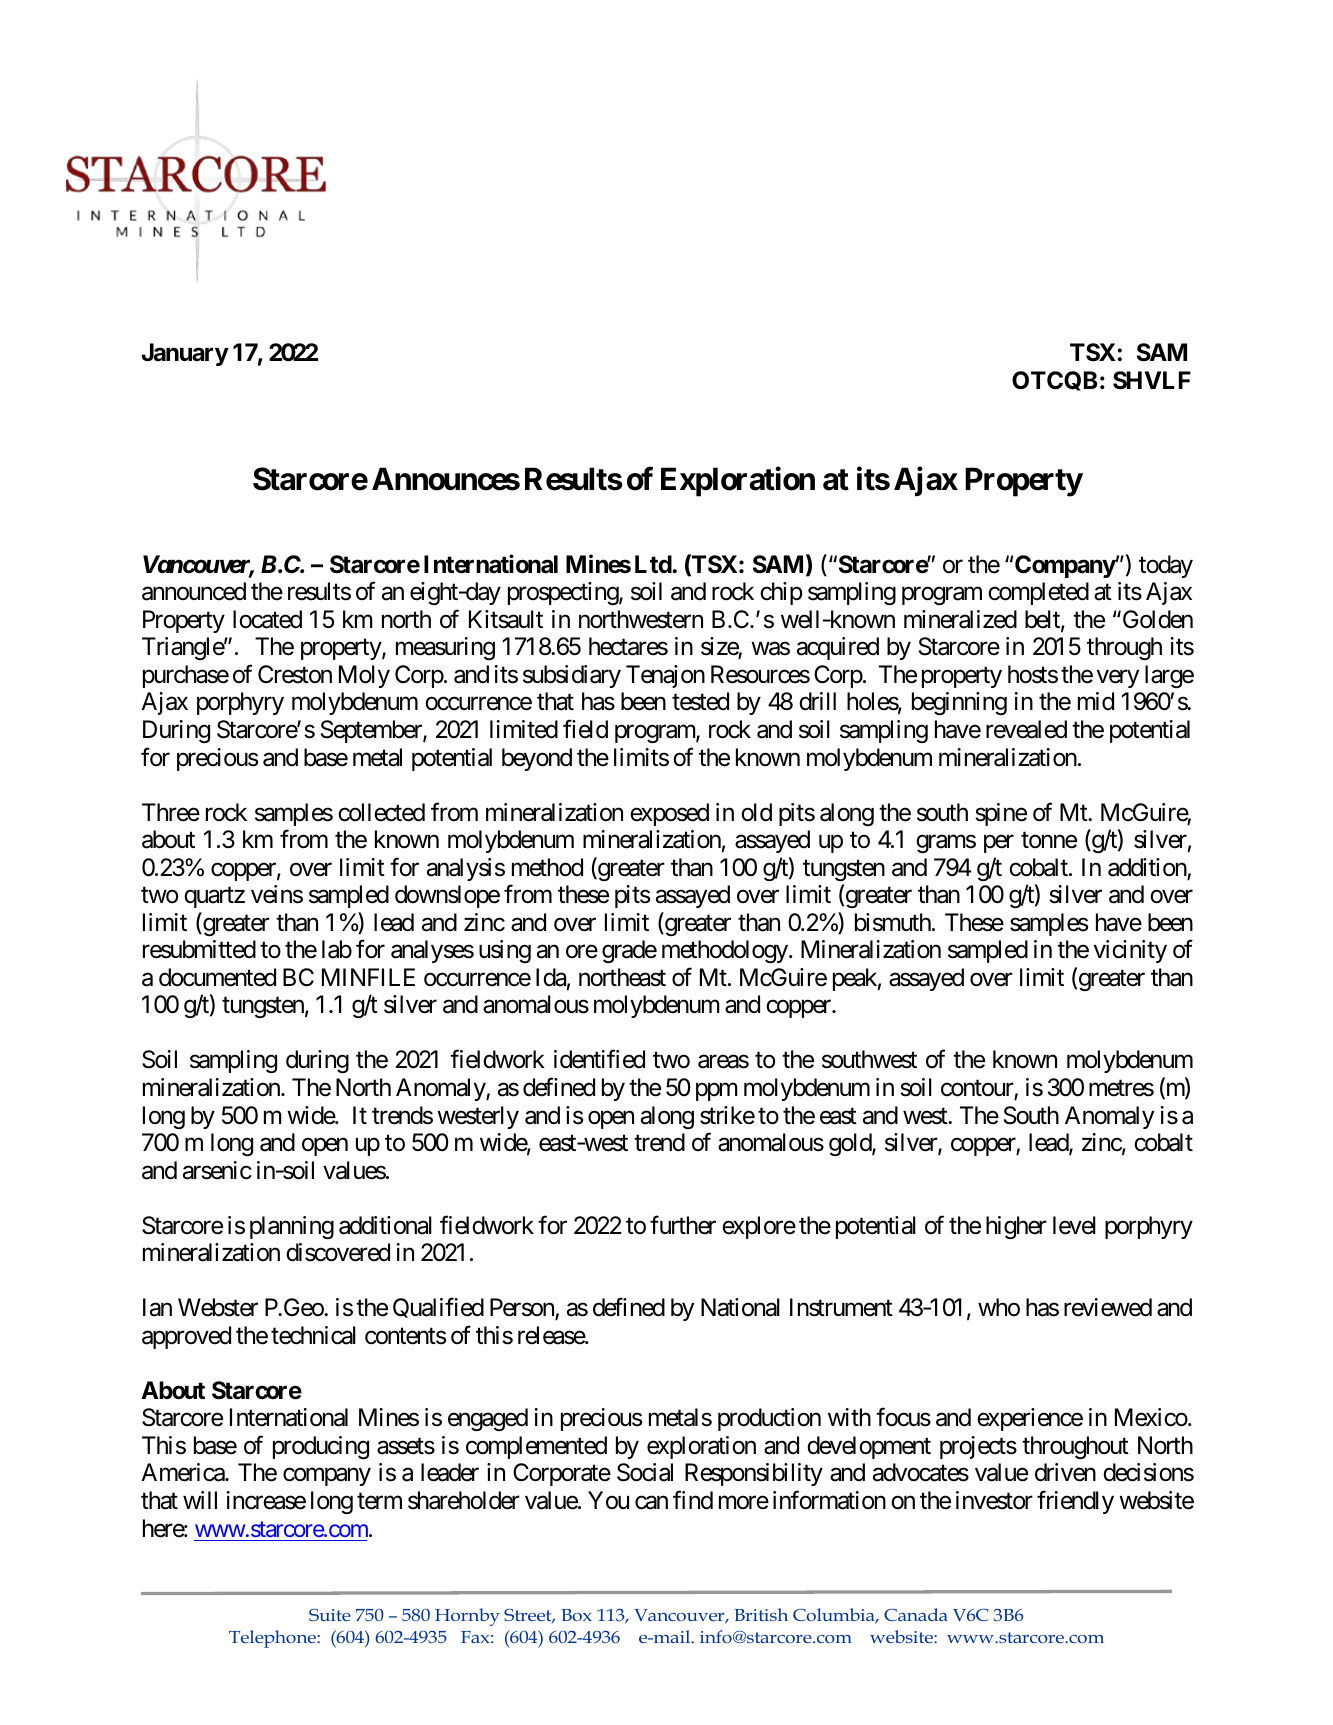 This screenshot has width=1333, height=1725. Describe the element at coordinates (267, 619) in the screenshot. I see `located` at that location.
